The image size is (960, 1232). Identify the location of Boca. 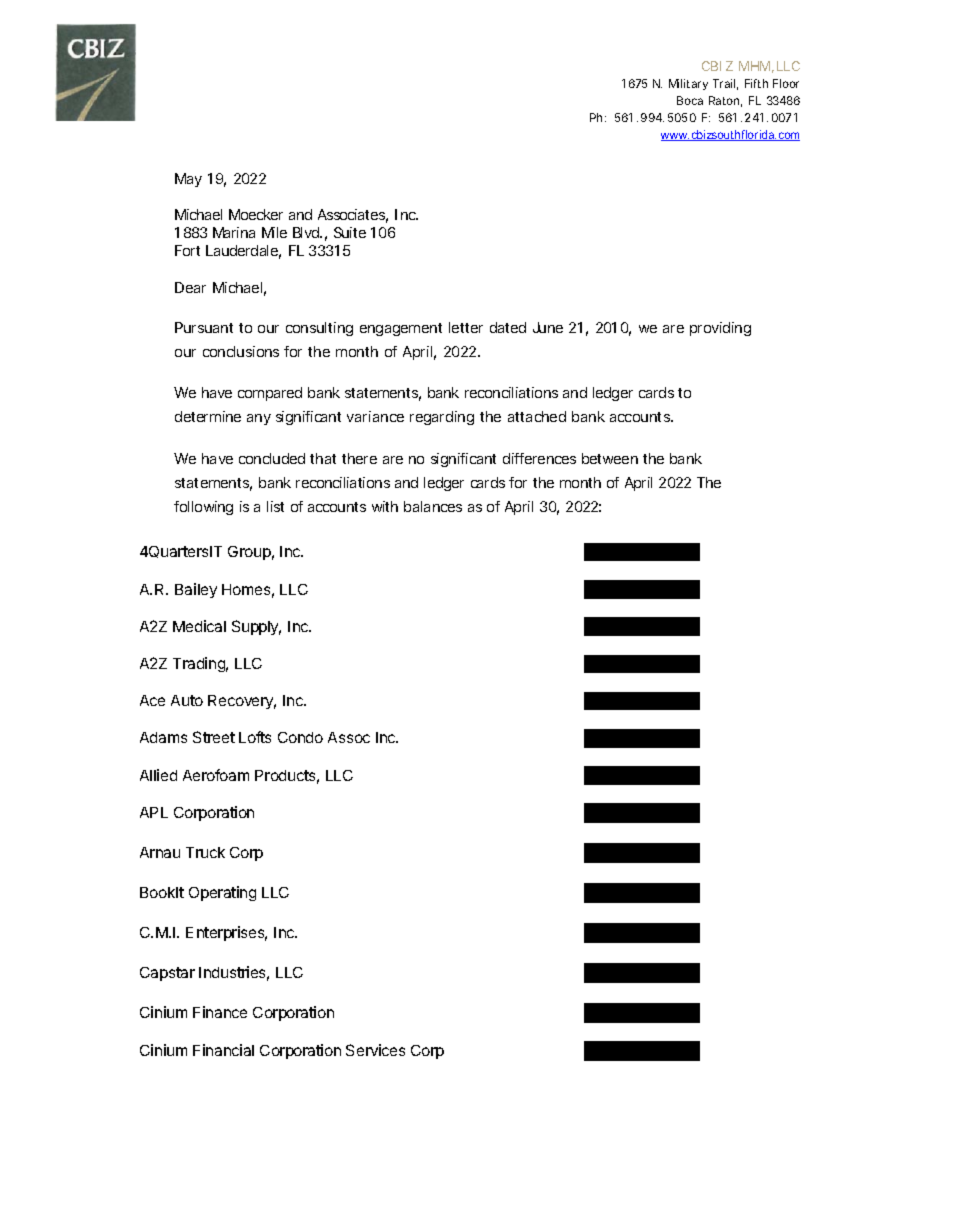
(690, 100).
